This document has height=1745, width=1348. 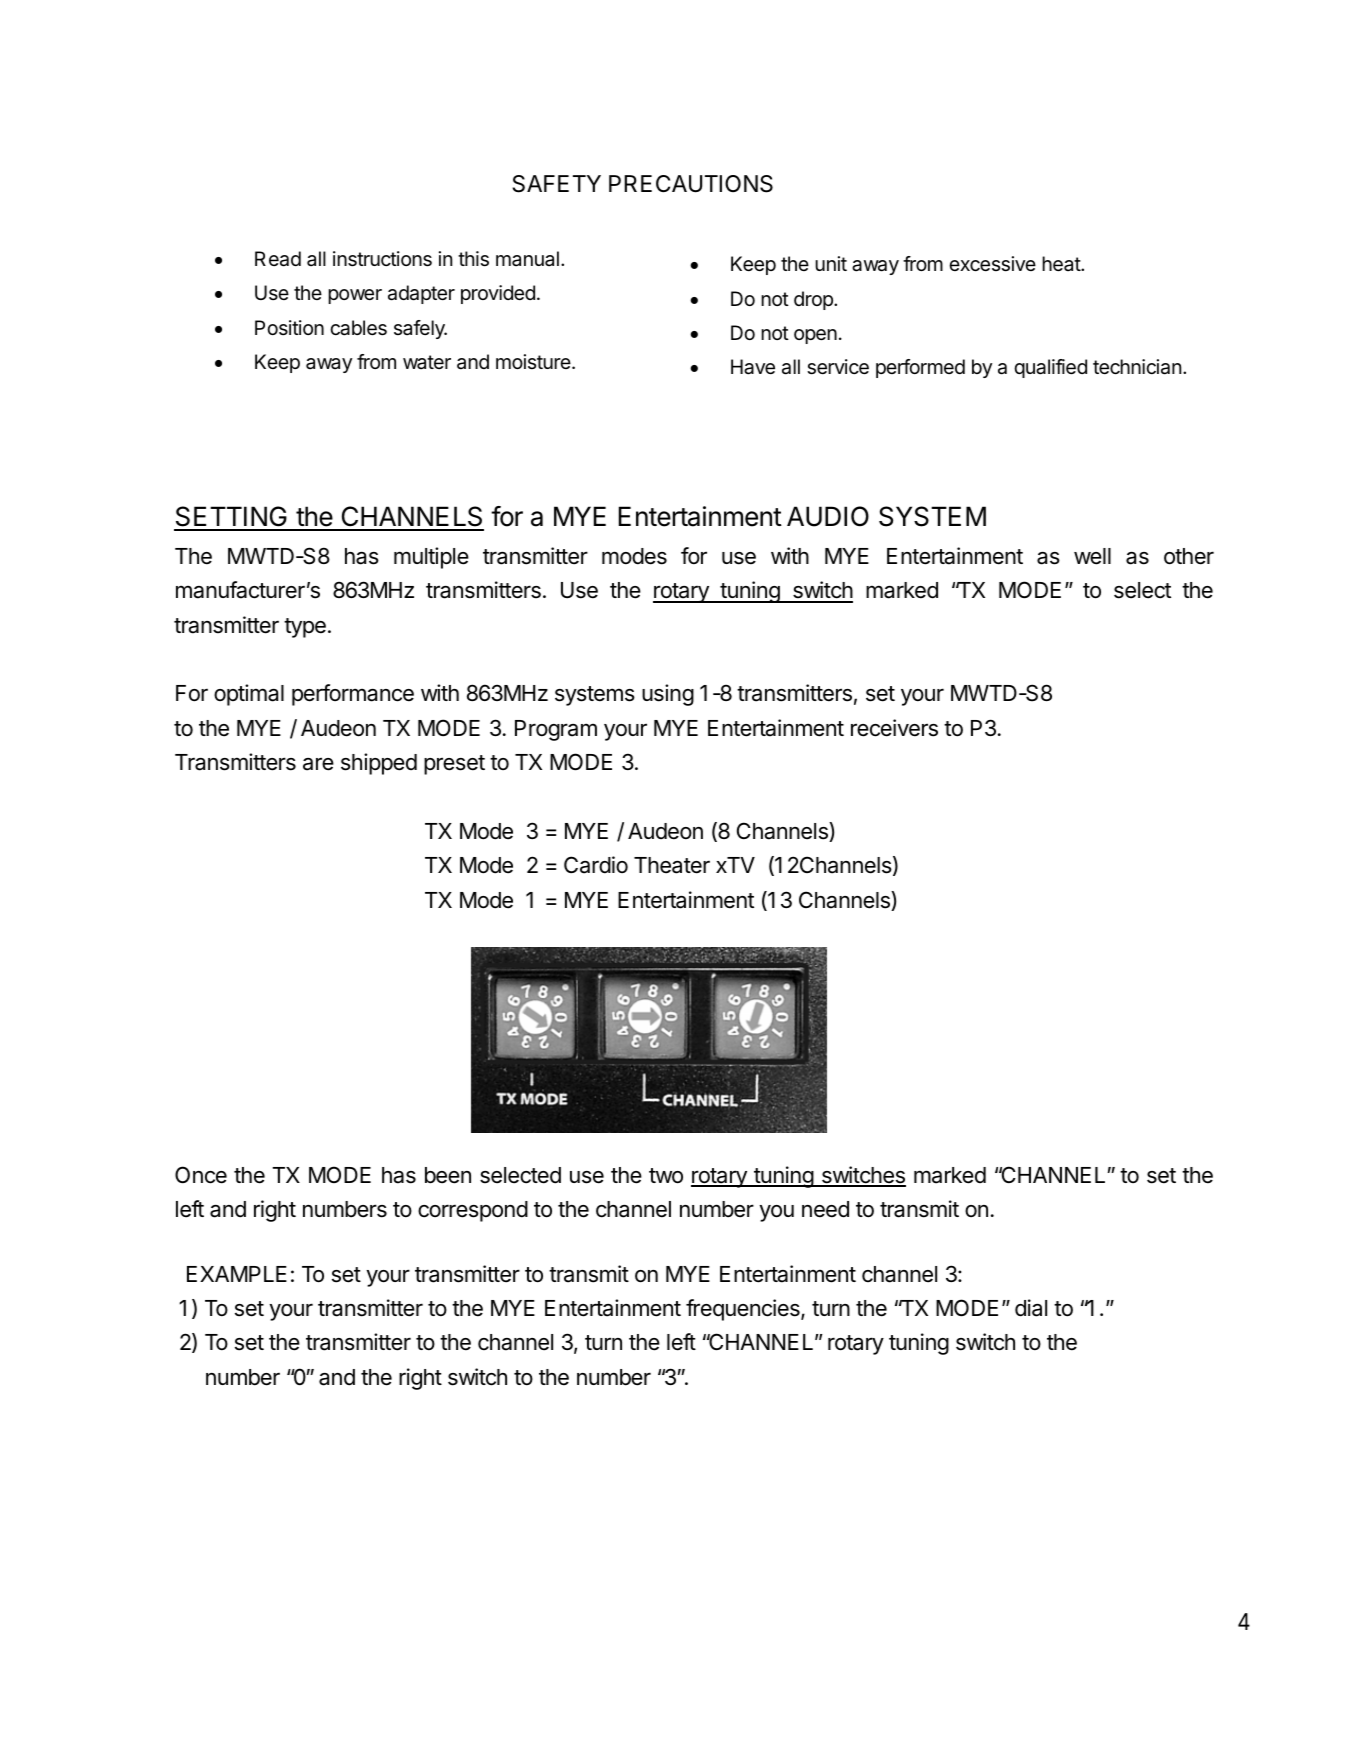 What do you see at coordinates (278, 259) in the document?
I see `Read` at bounding box center [278, 259].
